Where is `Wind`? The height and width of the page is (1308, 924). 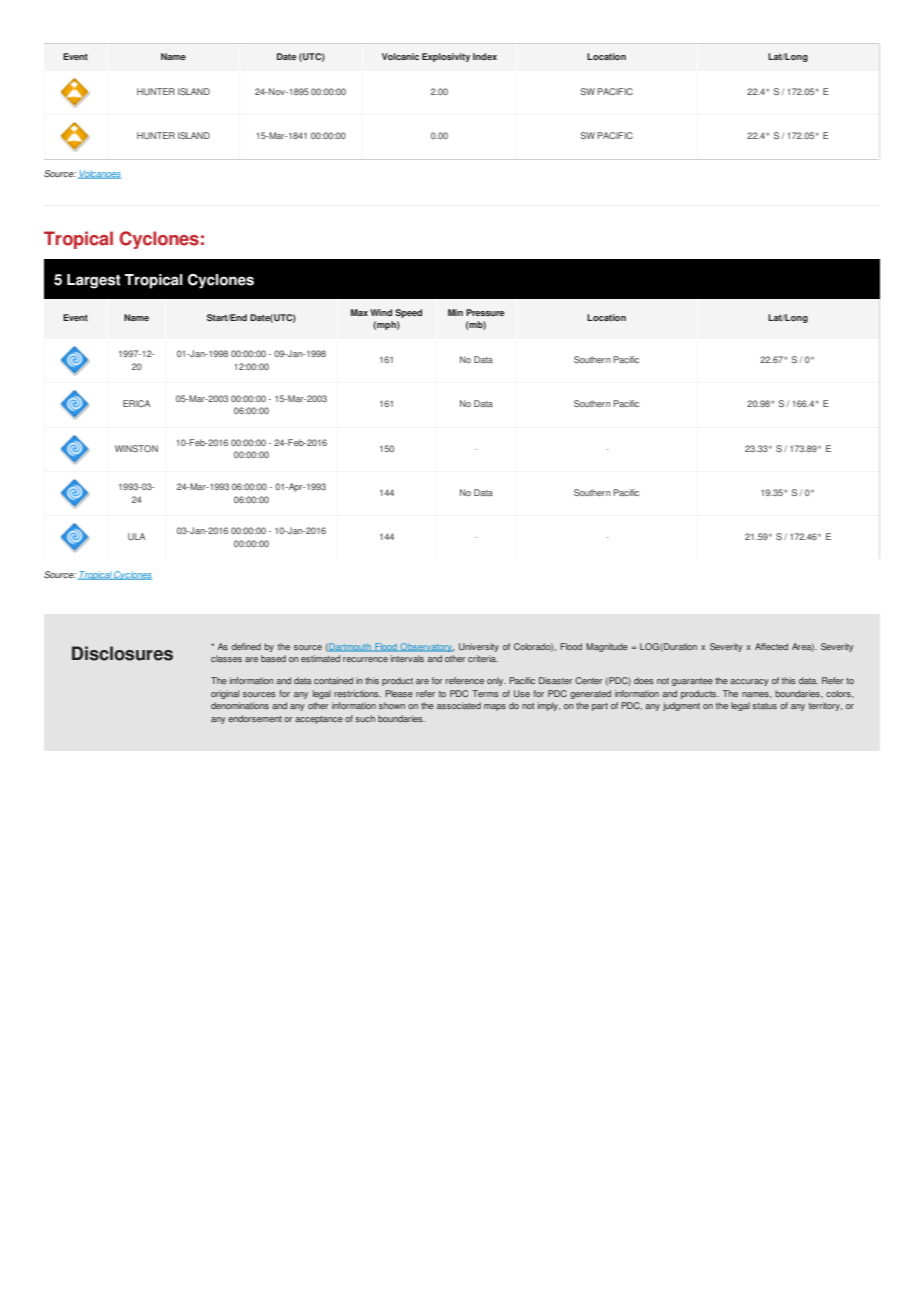
Wind is located at coordinates (381, 312).
